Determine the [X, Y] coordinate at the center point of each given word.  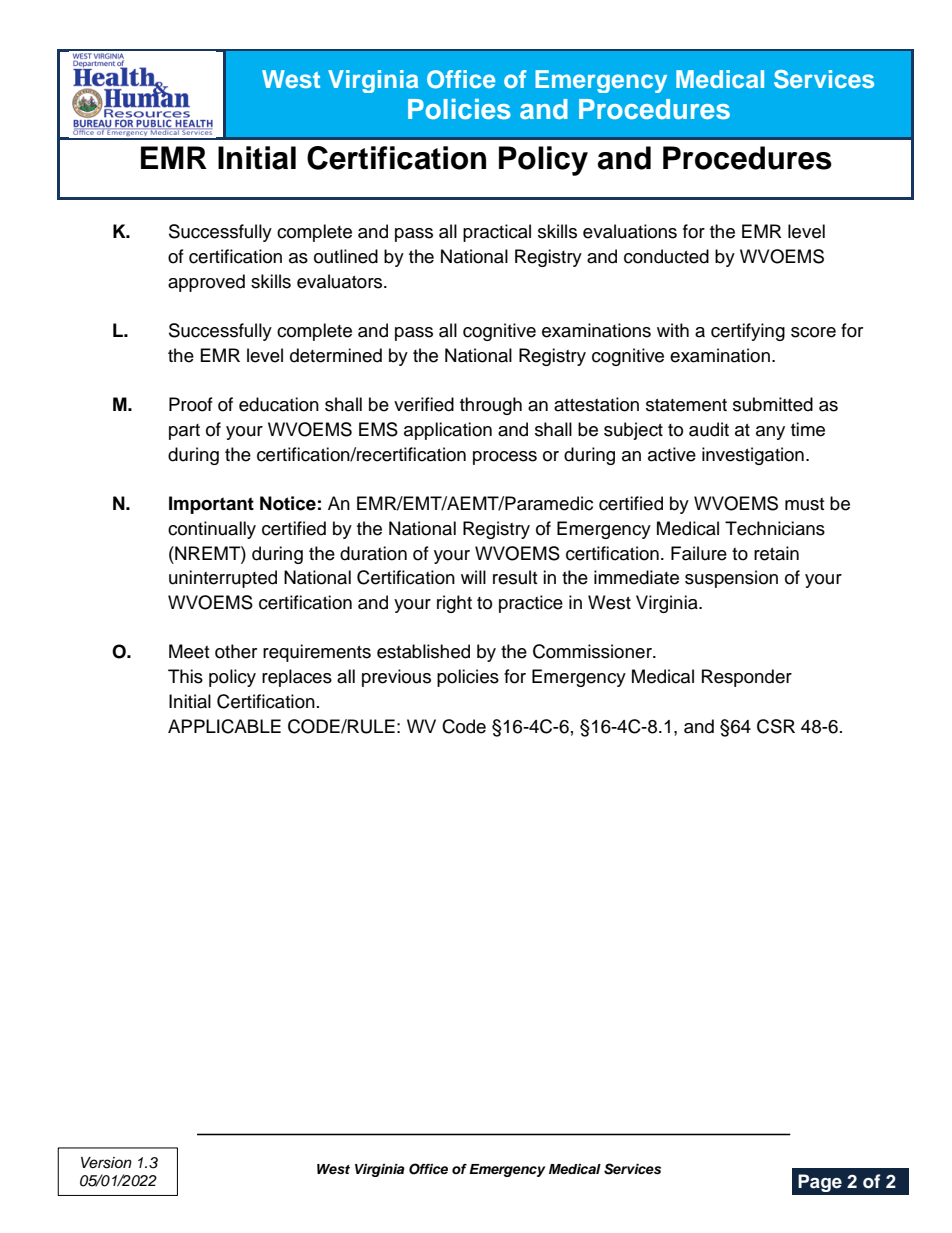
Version [106, 1163]
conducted [666, 256]
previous [396, 678]
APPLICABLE [224, 726]
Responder [747, 678]
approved [206, 283]
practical [497, 233]
